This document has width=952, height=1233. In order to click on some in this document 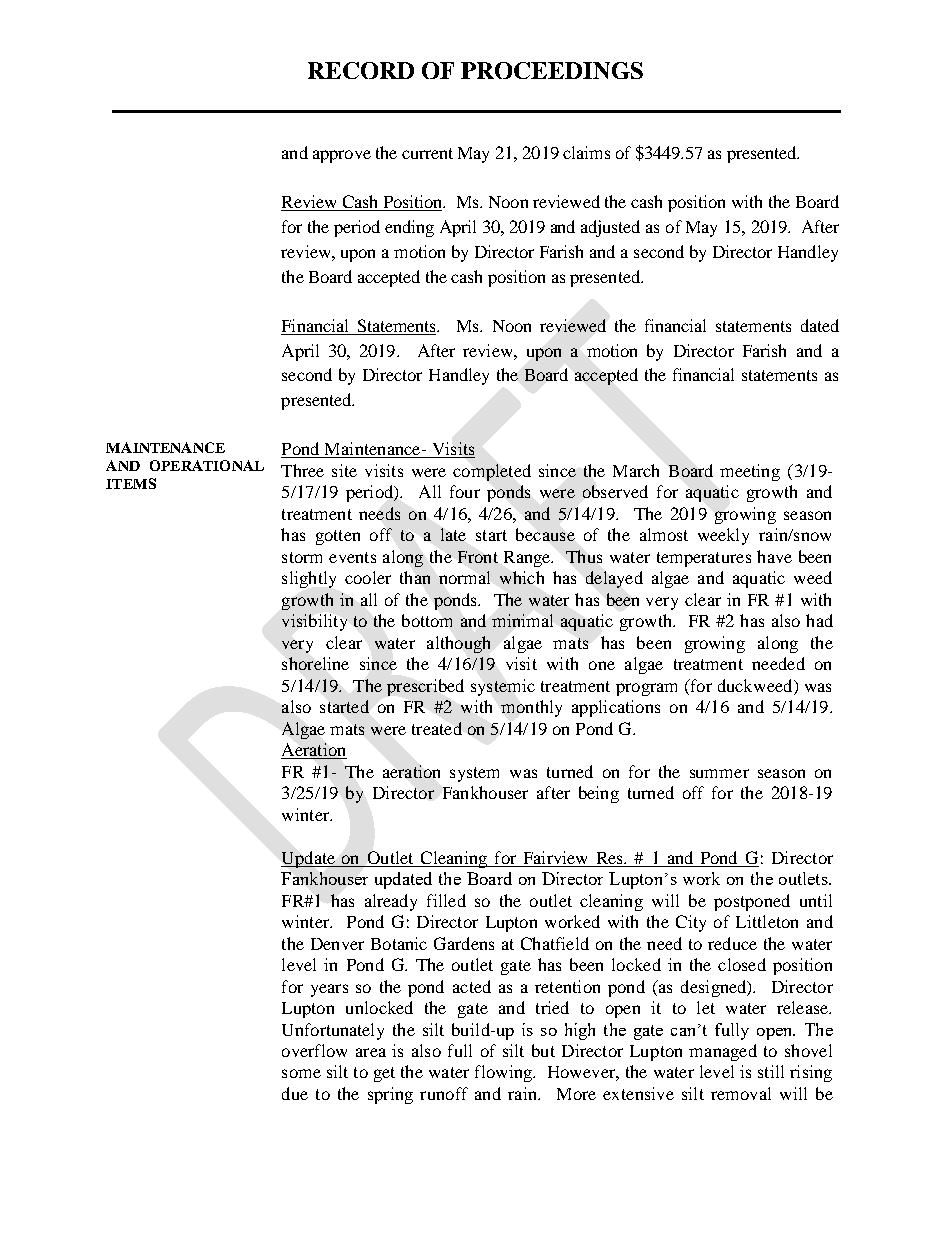, I will do `click(301, 1073)`.
